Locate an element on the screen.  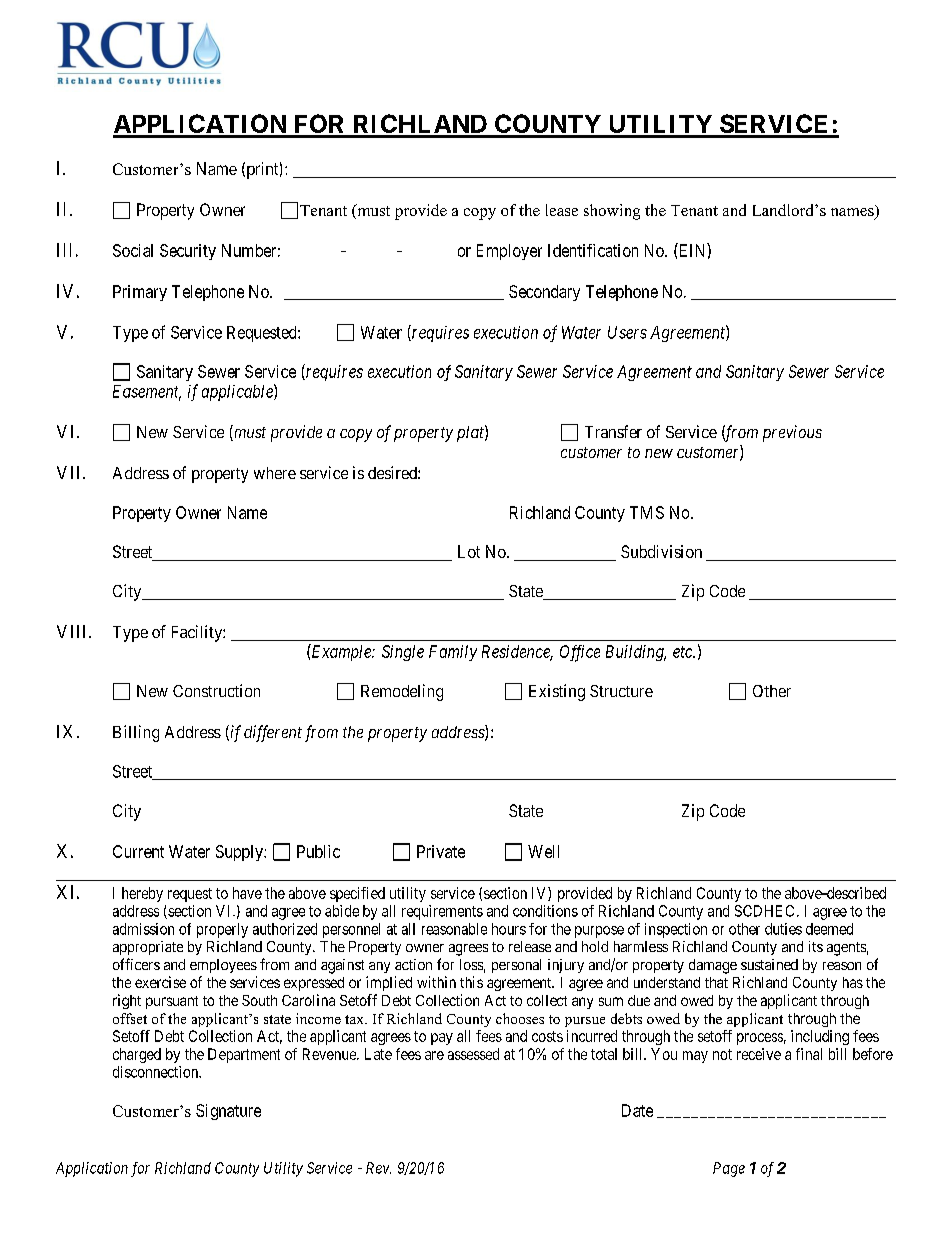
Employer is located at coordinates (509, 252).
